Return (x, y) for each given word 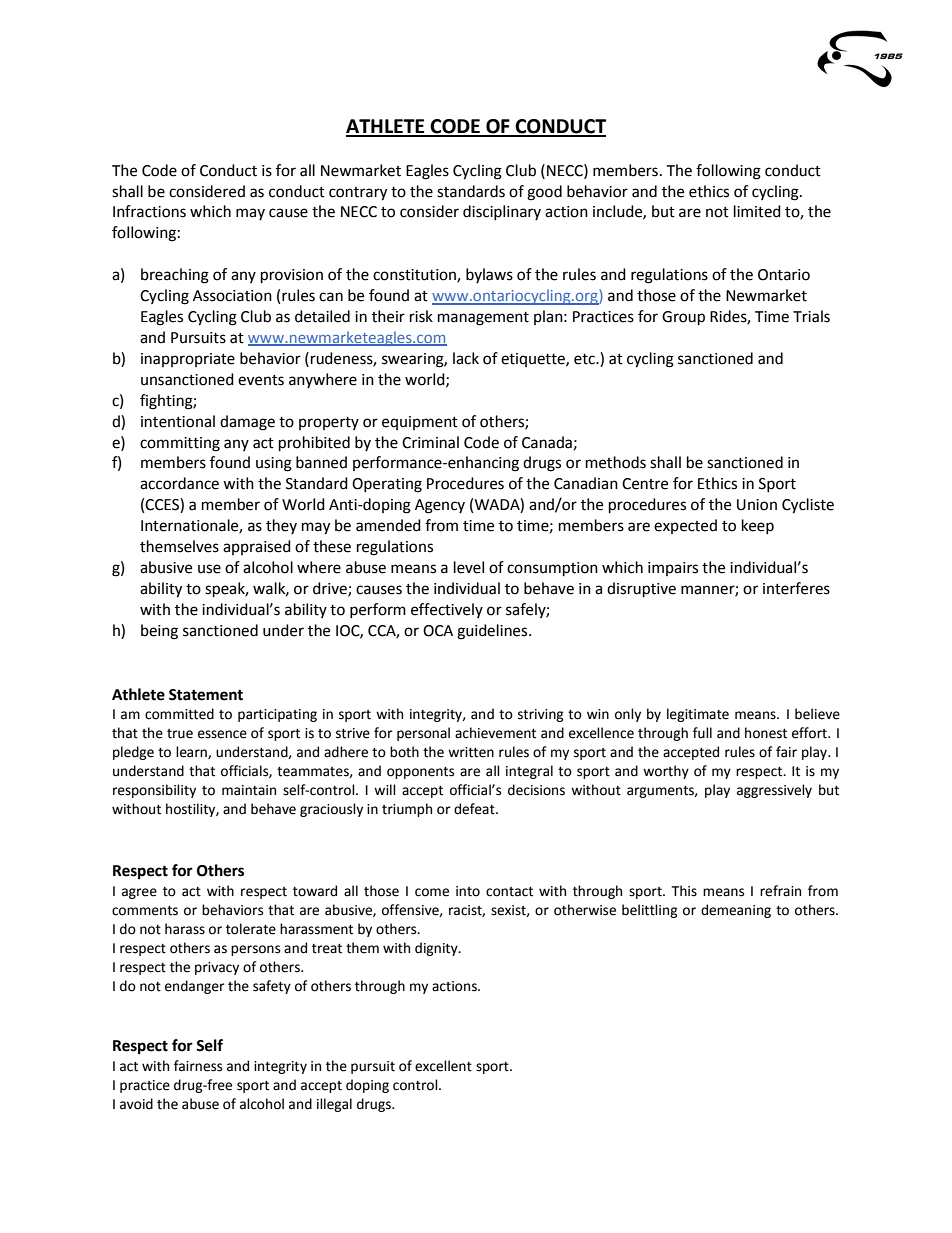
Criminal (430, 442)
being (159, 632)
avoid (136, 1104)
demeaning (736, 911)
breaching (175, 276)
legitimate (698, 715)
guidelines (493, 632)
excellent (443, 1066)
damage (247, 423)
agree (139, 893)
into (468, 891)
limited (757, 211)
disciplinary (502, 212)
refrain (780, 891)
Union (757, 505)
